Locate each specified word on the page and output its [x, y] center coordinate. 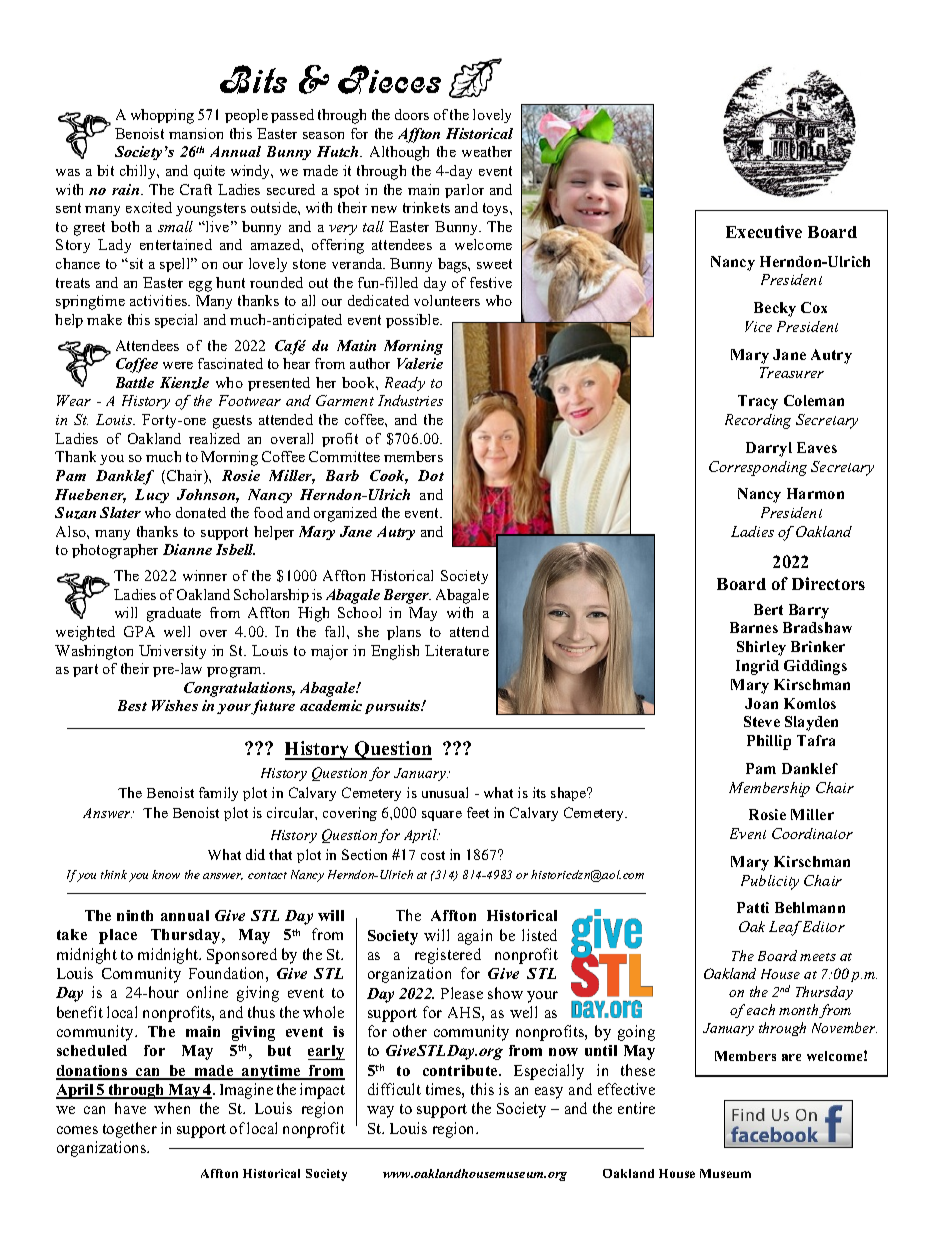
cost [433, 855]
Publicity [770, 882]
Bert [768, 609]
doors [412, 114]
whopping [162, 116]
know [166, 874]
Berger [407, 596]
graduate [174, 614]
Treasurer [792, 372]
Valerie [420, 363]
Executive [764, 231]
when [172, 1108]
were [178, 365]
